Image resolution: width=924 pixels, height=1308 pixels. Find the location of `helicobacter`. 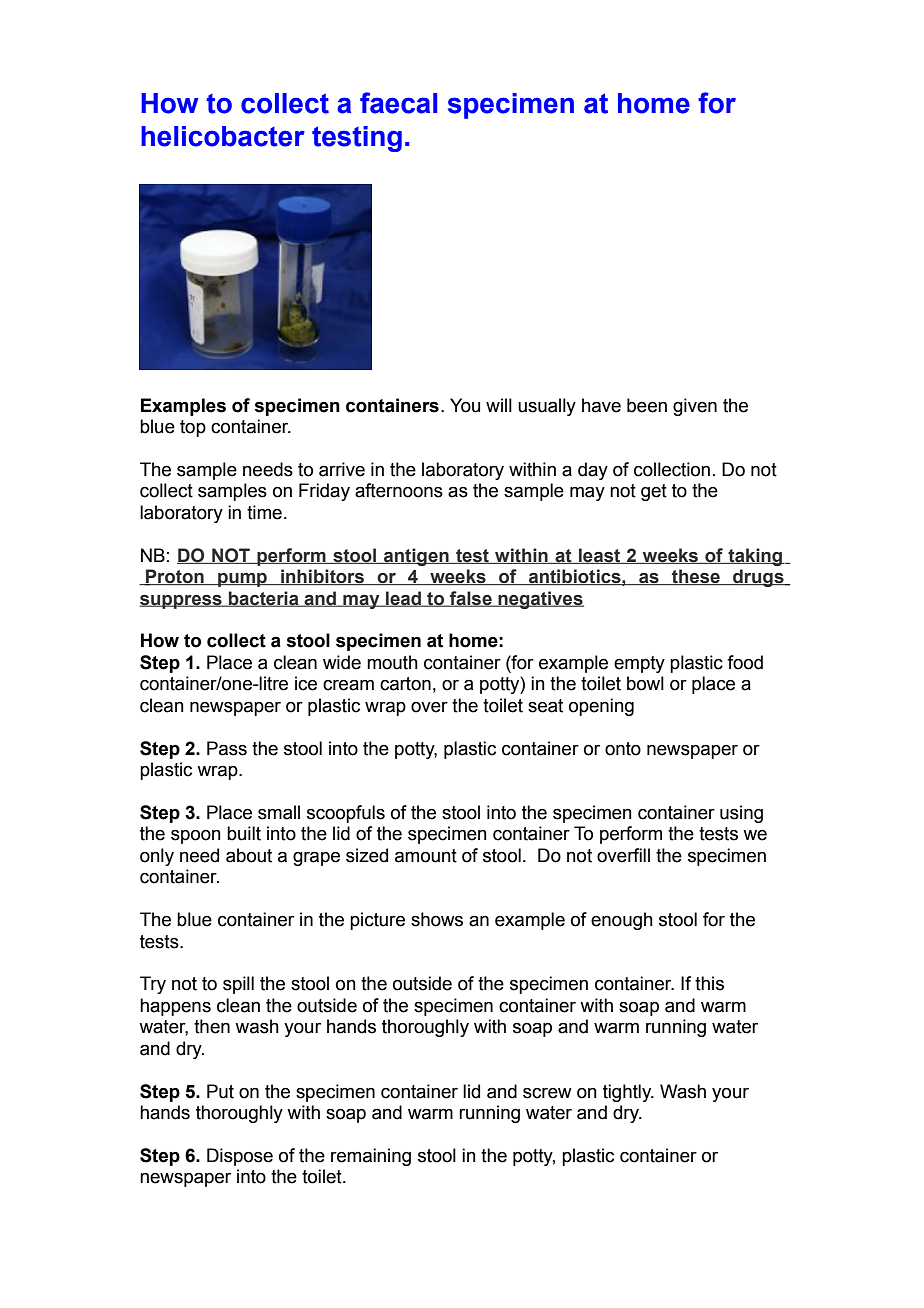

helicobacter is located at coordinates (223, 136).
